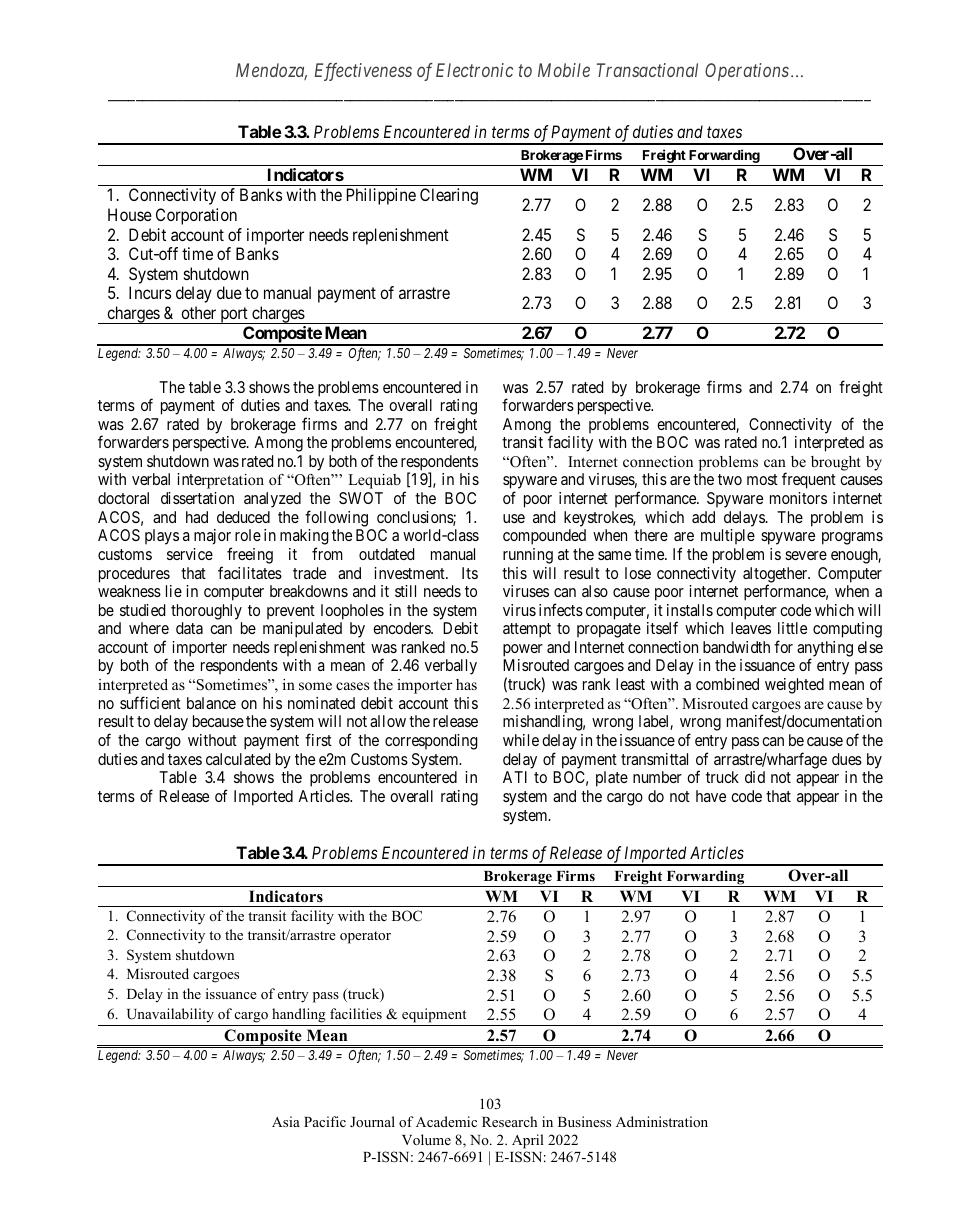 The width and height of the image is (980, 1226). What do you see at coordinates (286, 1121) in the image?
I see `Asia` at bounding box center [286, 1121].
